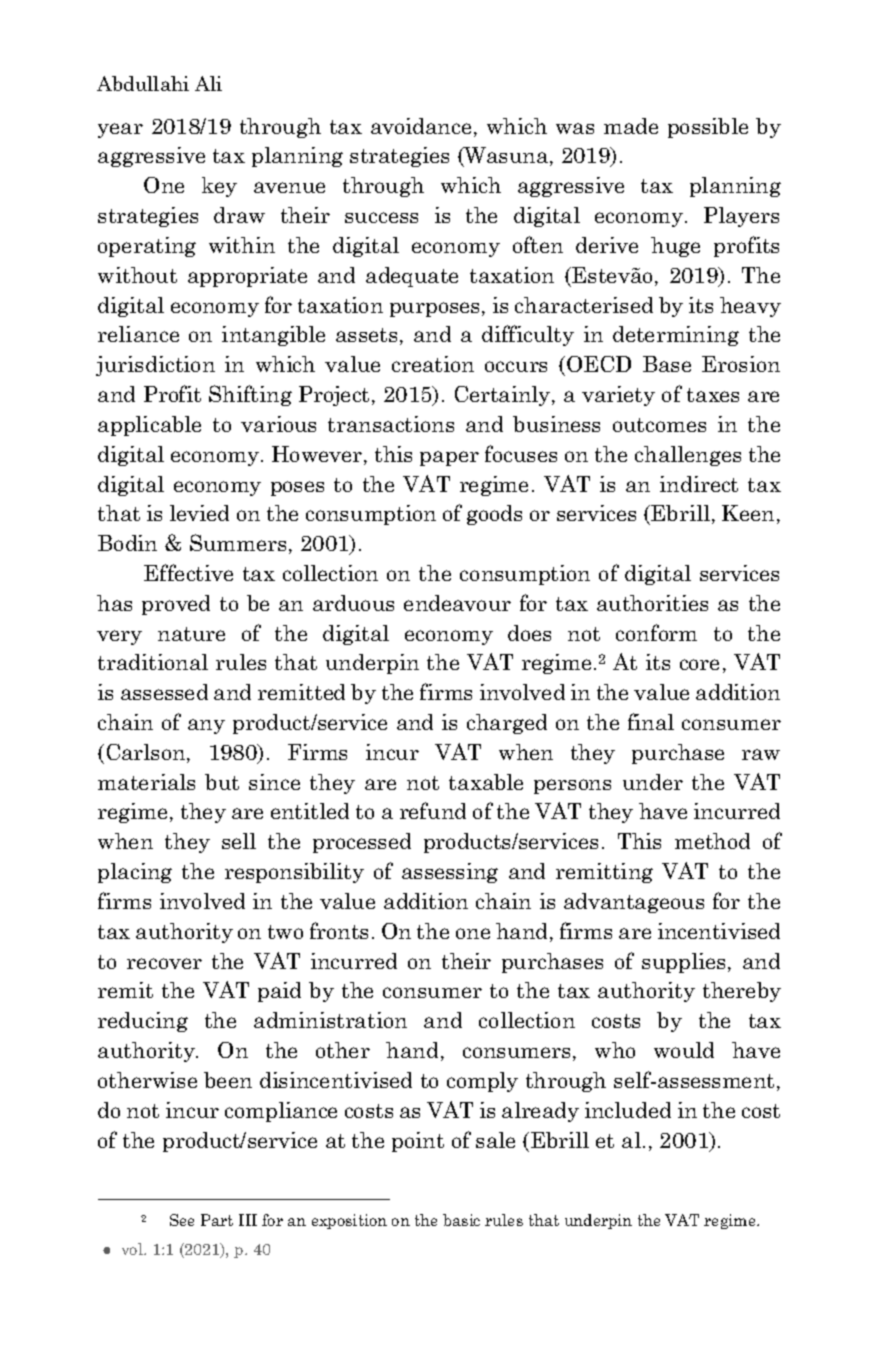 The image size is (896, 1345). What do you see at coordinates (238, 542) in the page?
I see `Summers` at bounding box center [238, 542].
